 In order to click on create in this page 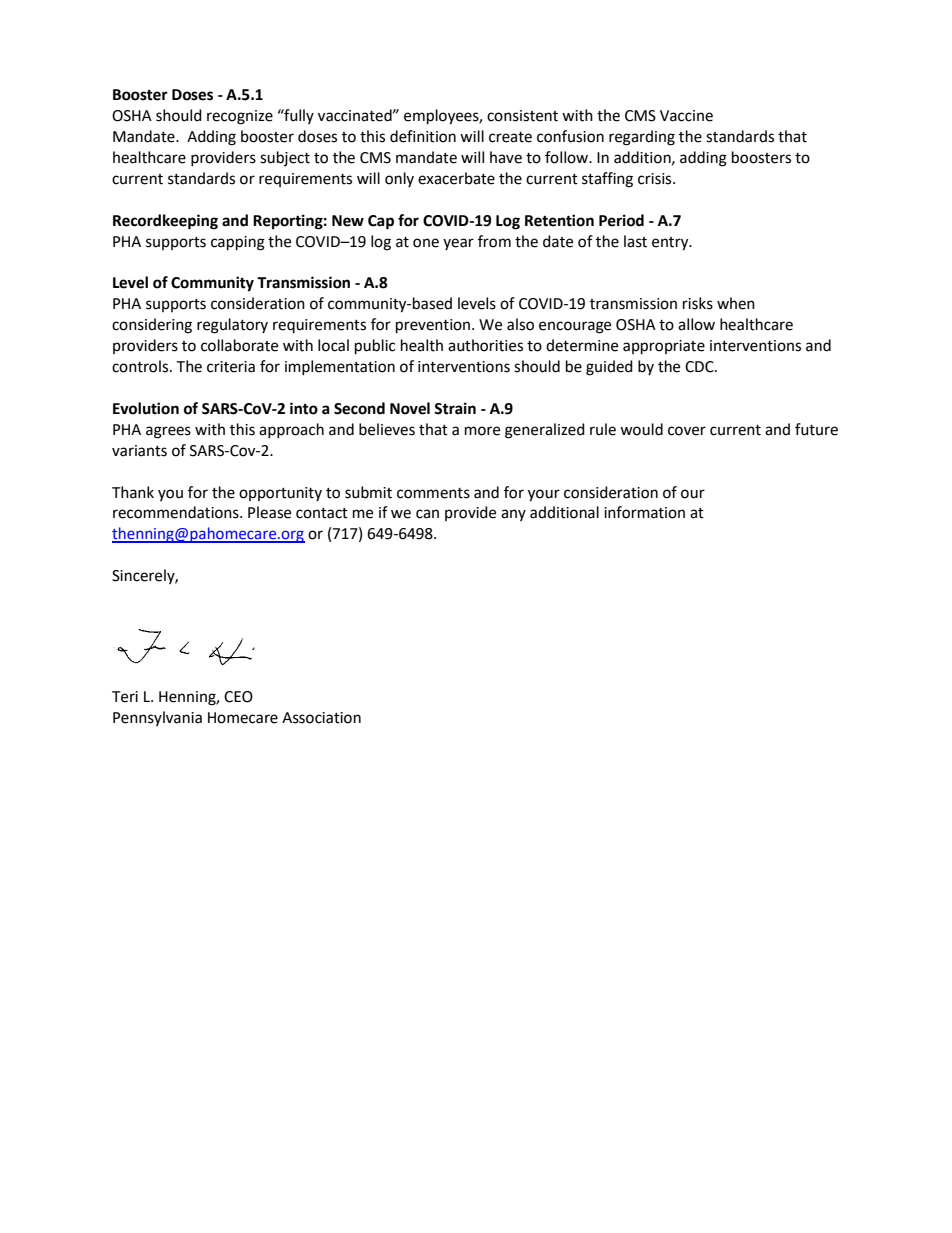, I will do `click(510, 137)`.
